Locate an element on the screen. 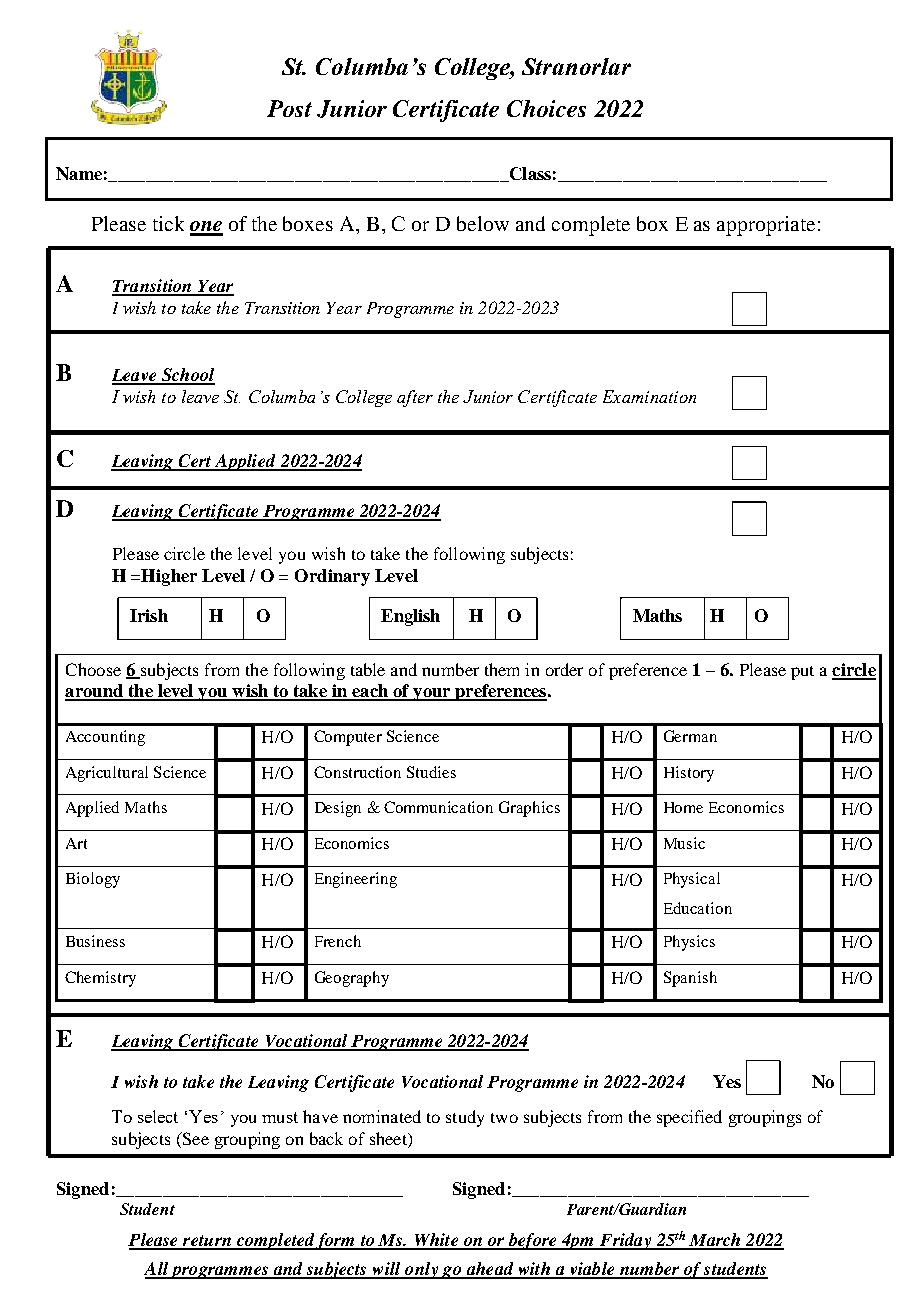  return is located at coordinates (207, 1242).
